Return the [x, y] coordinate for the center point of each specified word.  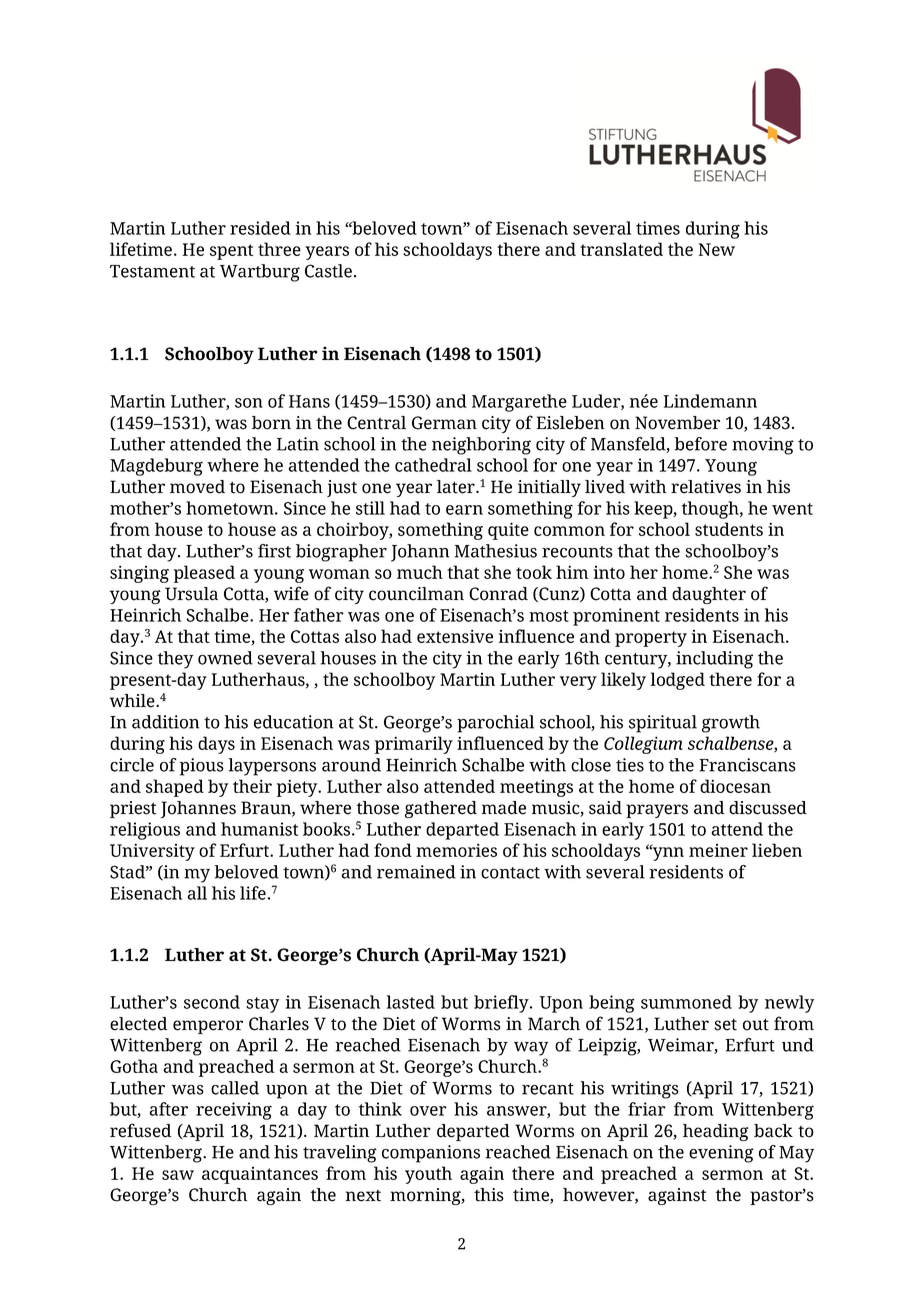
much [420, 572]
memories [456, 850]
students [729, 529]
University [152, 852]
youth [428, 1175]
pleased [204, 574]
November [677, 423]
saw [178, 1175]
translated [621, 249]
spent [231, 252]
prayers [657, 811]
